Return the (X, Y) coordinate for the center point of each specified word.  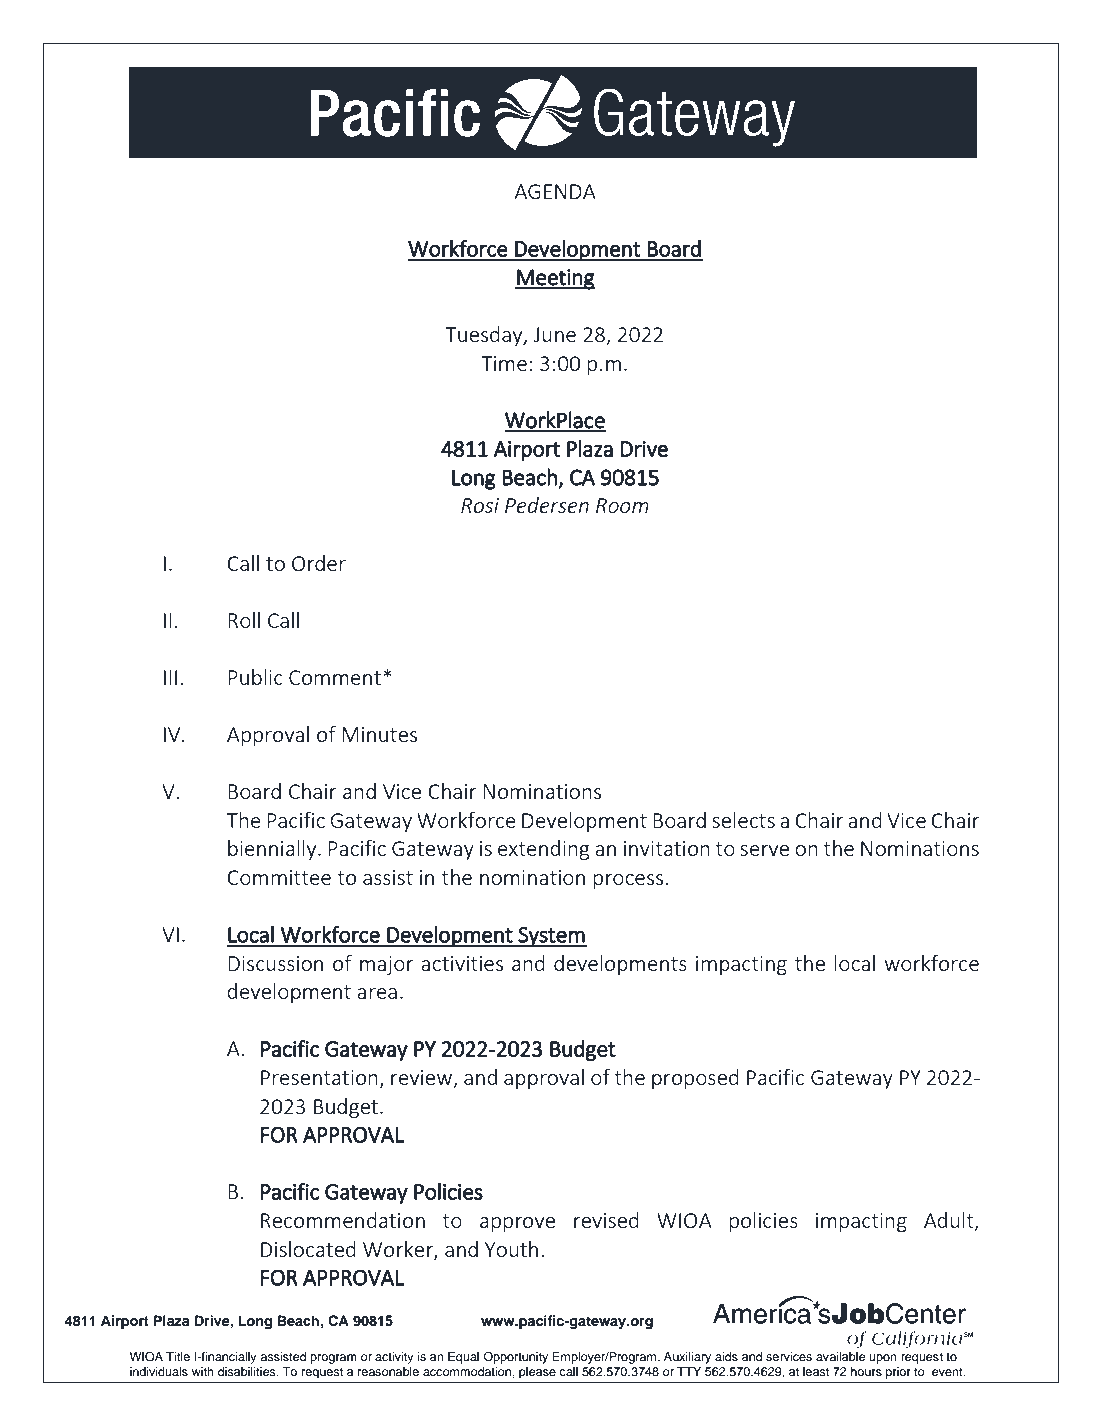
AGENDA (555, 191)
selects (743, 820)
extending (544, 850)
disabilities (248, 1371)
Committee (279, 877)
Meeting (555, 279)
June (554, 334)
